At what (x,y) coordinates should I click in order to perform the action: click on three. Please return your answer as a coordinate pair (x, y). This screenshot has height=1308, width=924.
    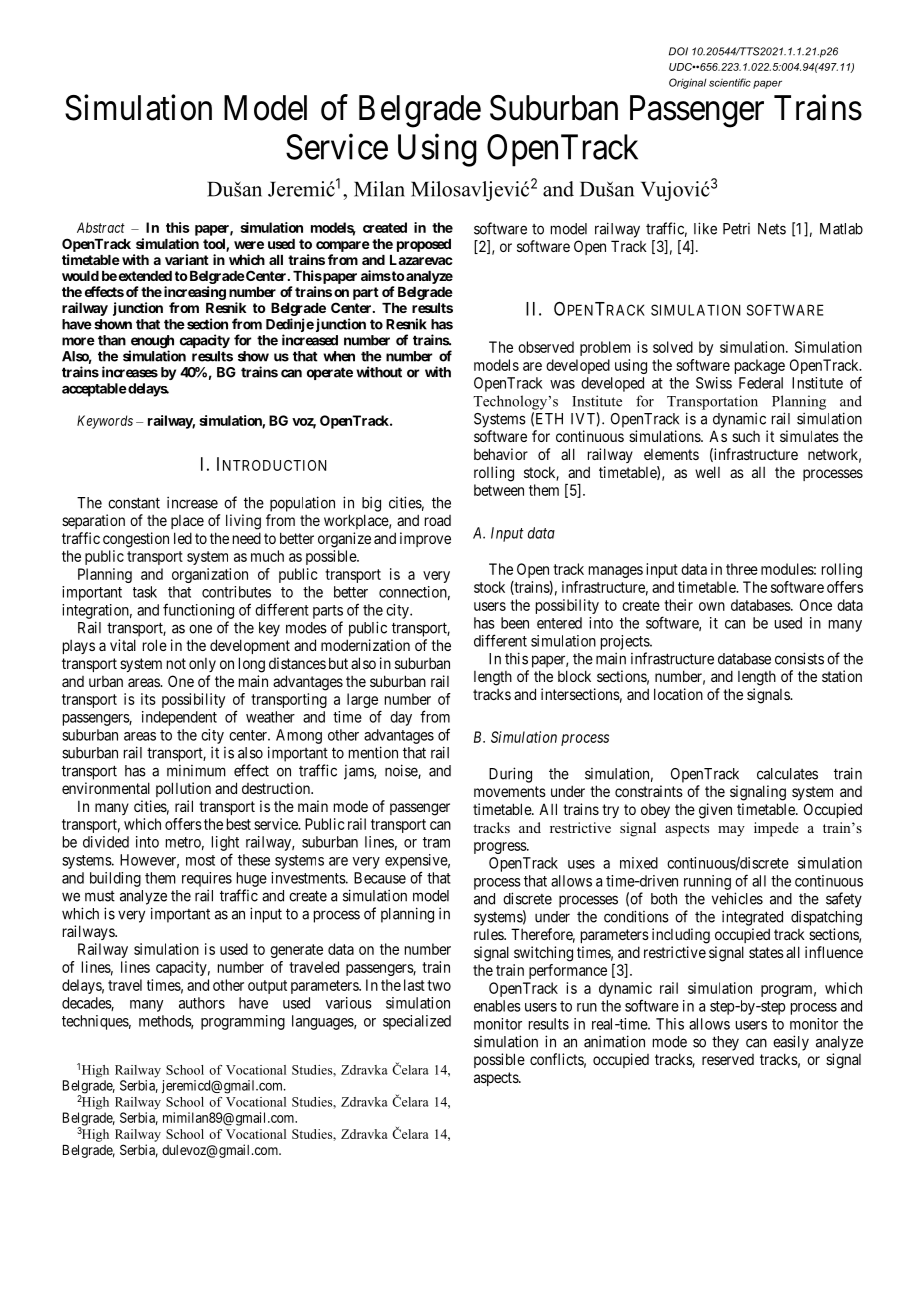
    Looking at the image, I should click on (742, 569).
